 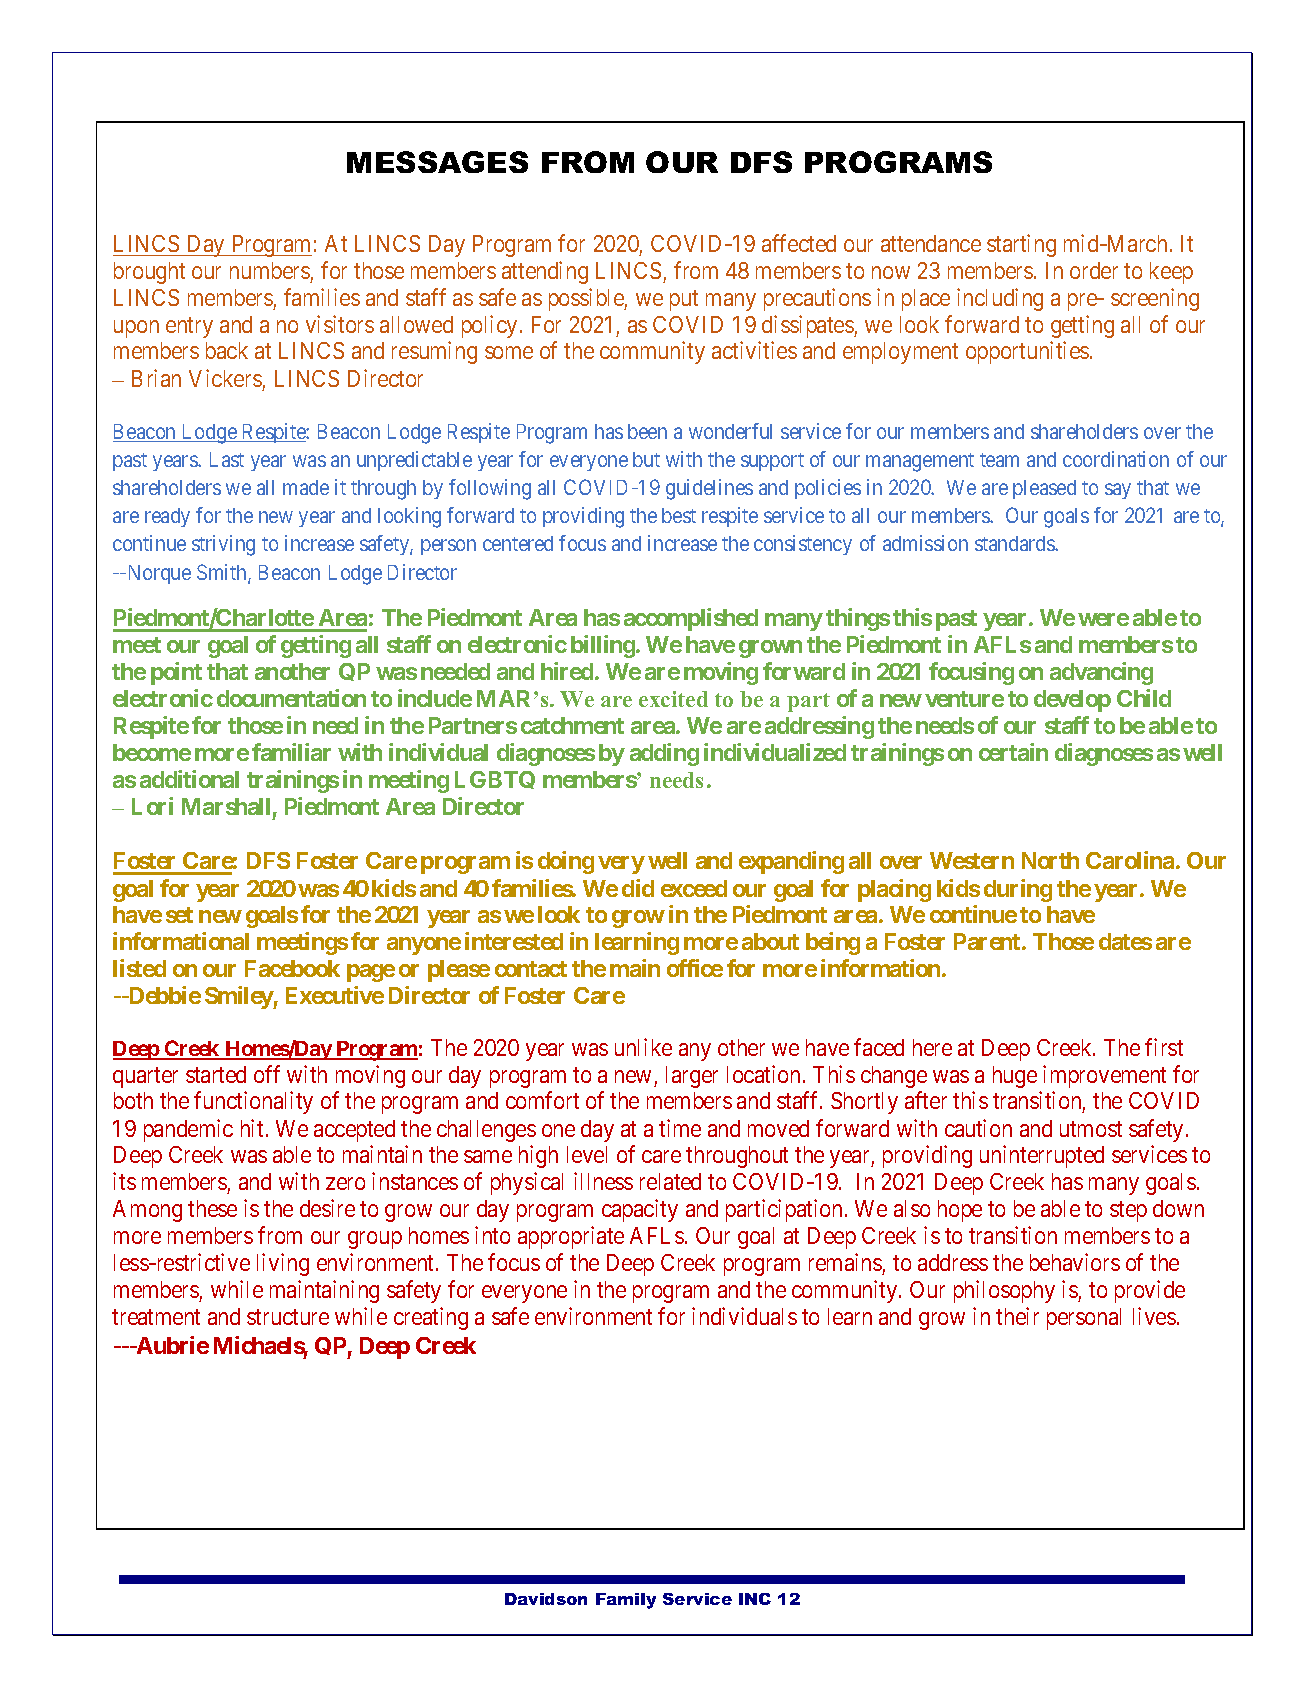 What do you see at coordinates (1050, 860) in the screenshot?
I see `North` at bounding box center [1050, 860].
